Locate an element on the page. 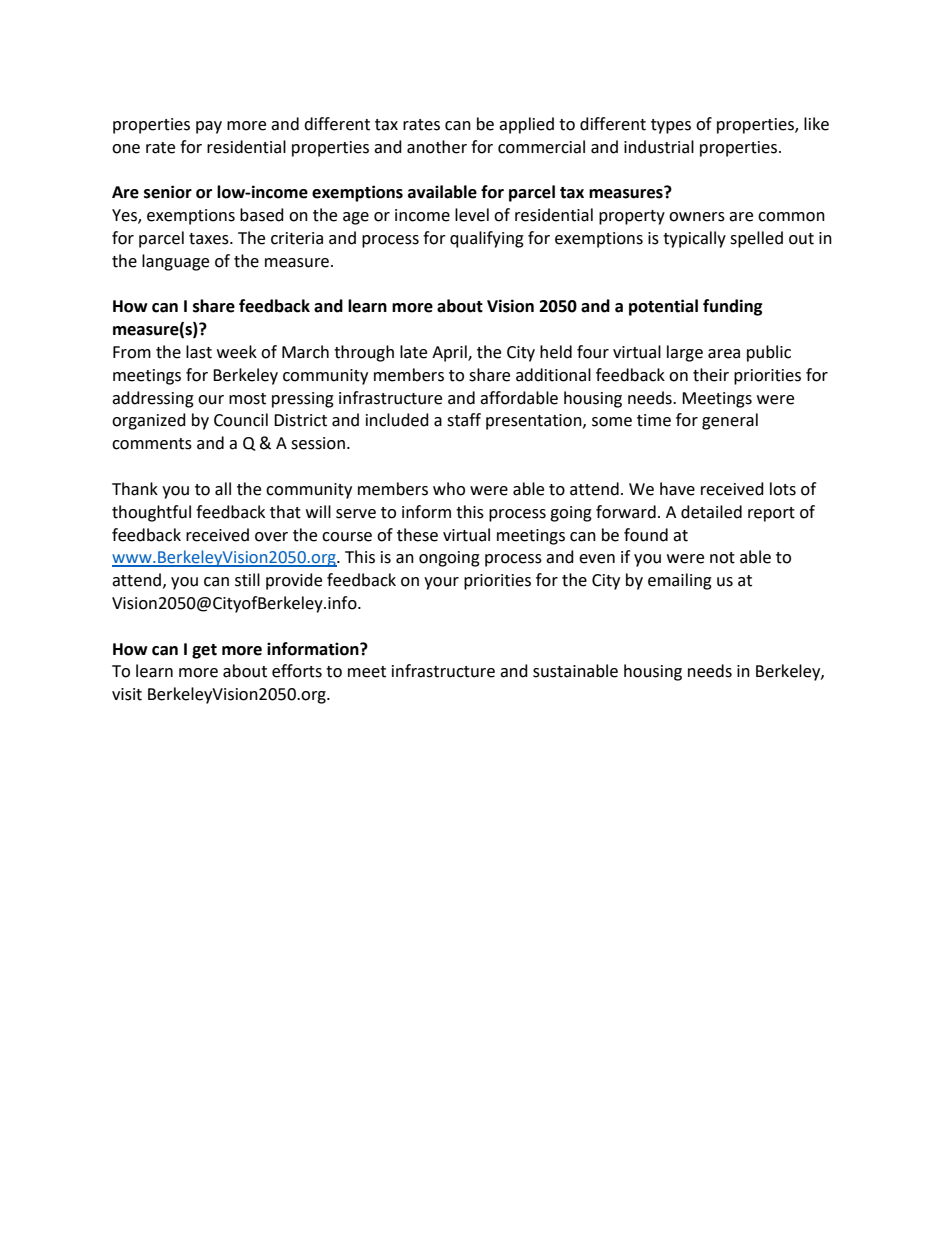 This page has width=952, height=1233. types is located at coordinates (671, 126).
